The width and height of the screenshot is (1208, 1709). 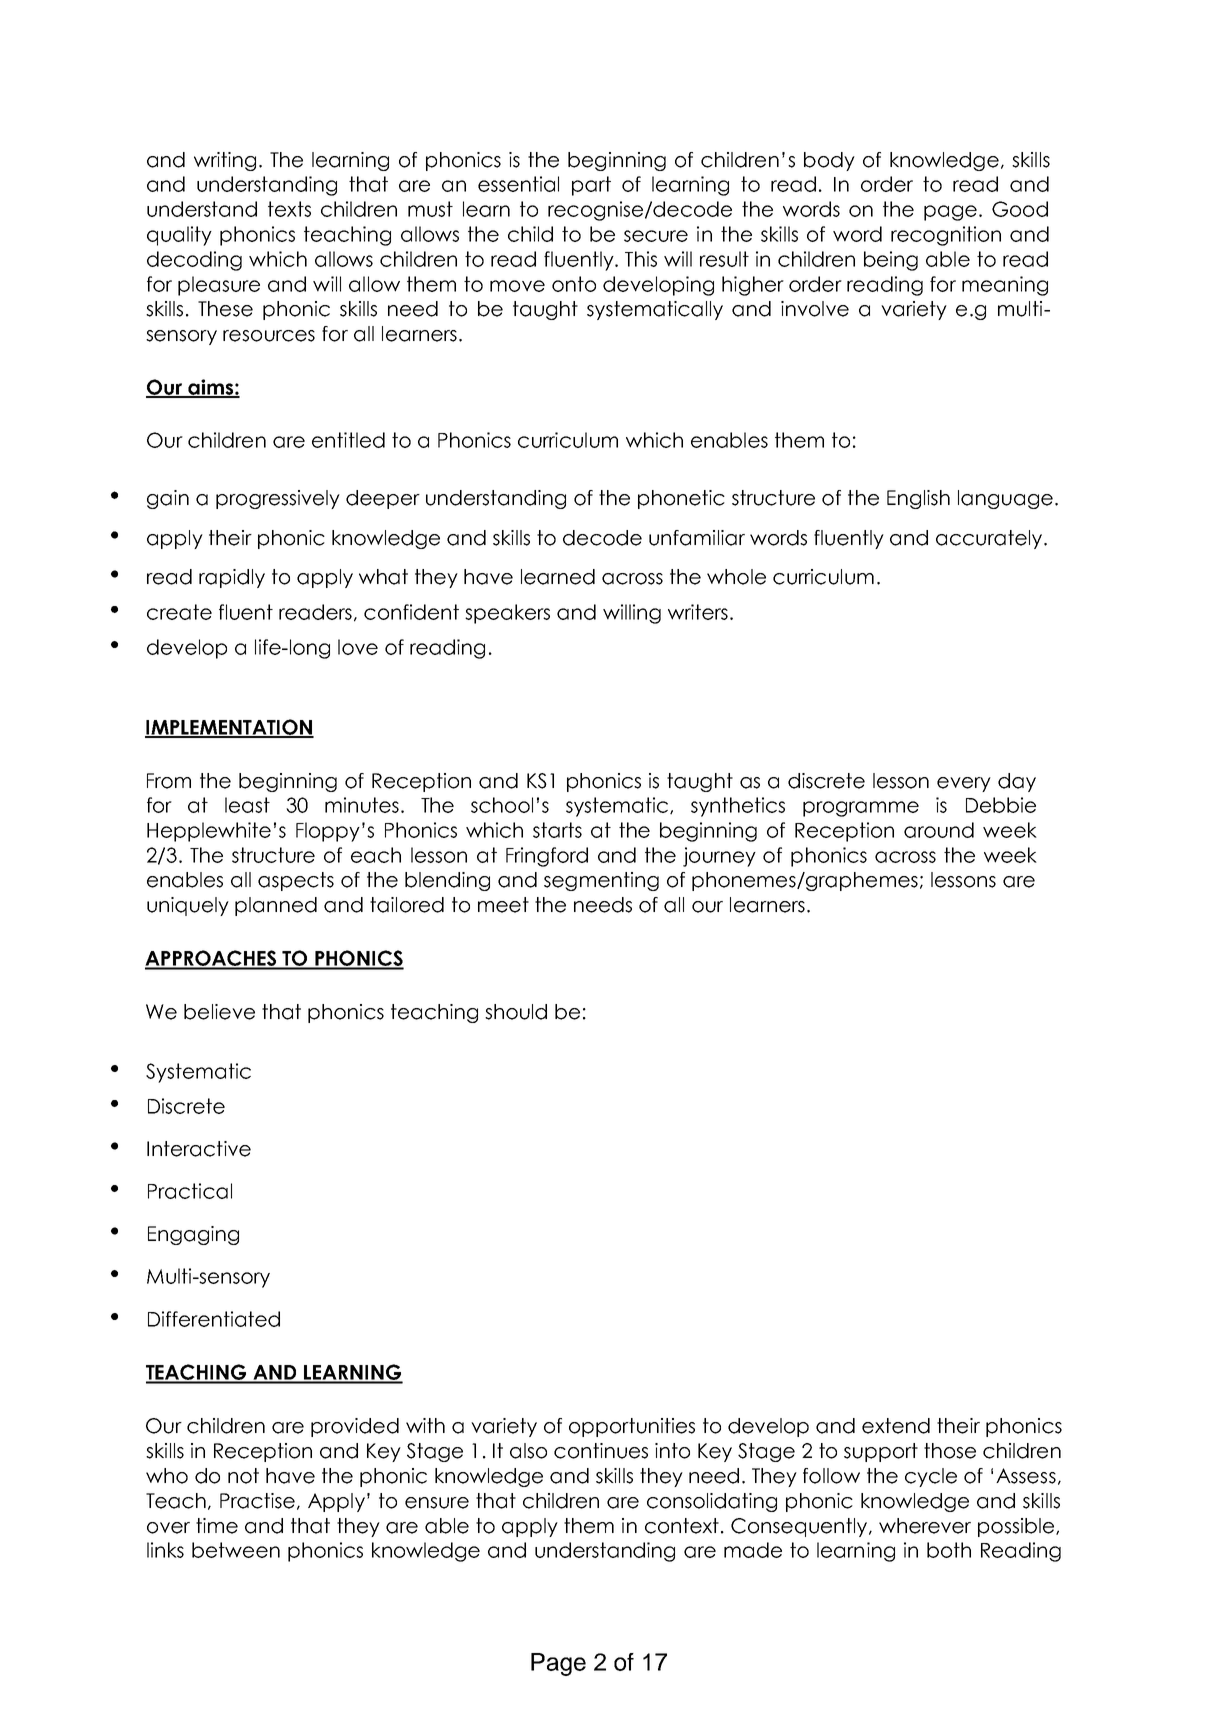 What do you see at coordinates (918, 499) in the screenshot?
I see `English` at bounding box center [918, 499].
